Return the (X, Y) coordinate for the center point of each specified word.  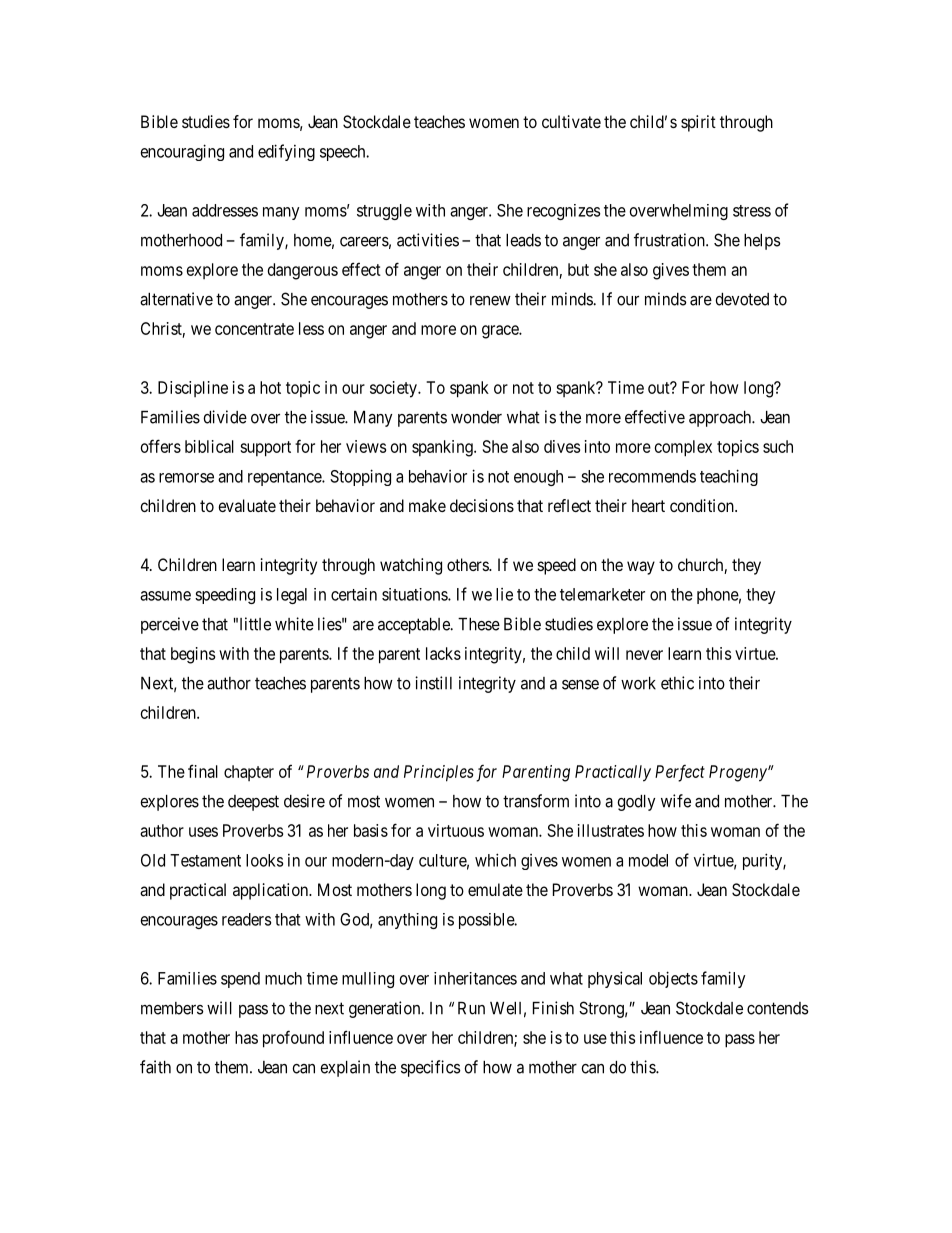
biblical (209, 446)
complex (683, 448)
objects (673, 979)
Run (471, 1008)
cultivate (571, 121)
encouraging (182, 152)
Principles (439, 773)
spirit (698, 123)
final (203, 771)
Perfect (680, 773)
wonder (476, 417)
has (246, 1037)
